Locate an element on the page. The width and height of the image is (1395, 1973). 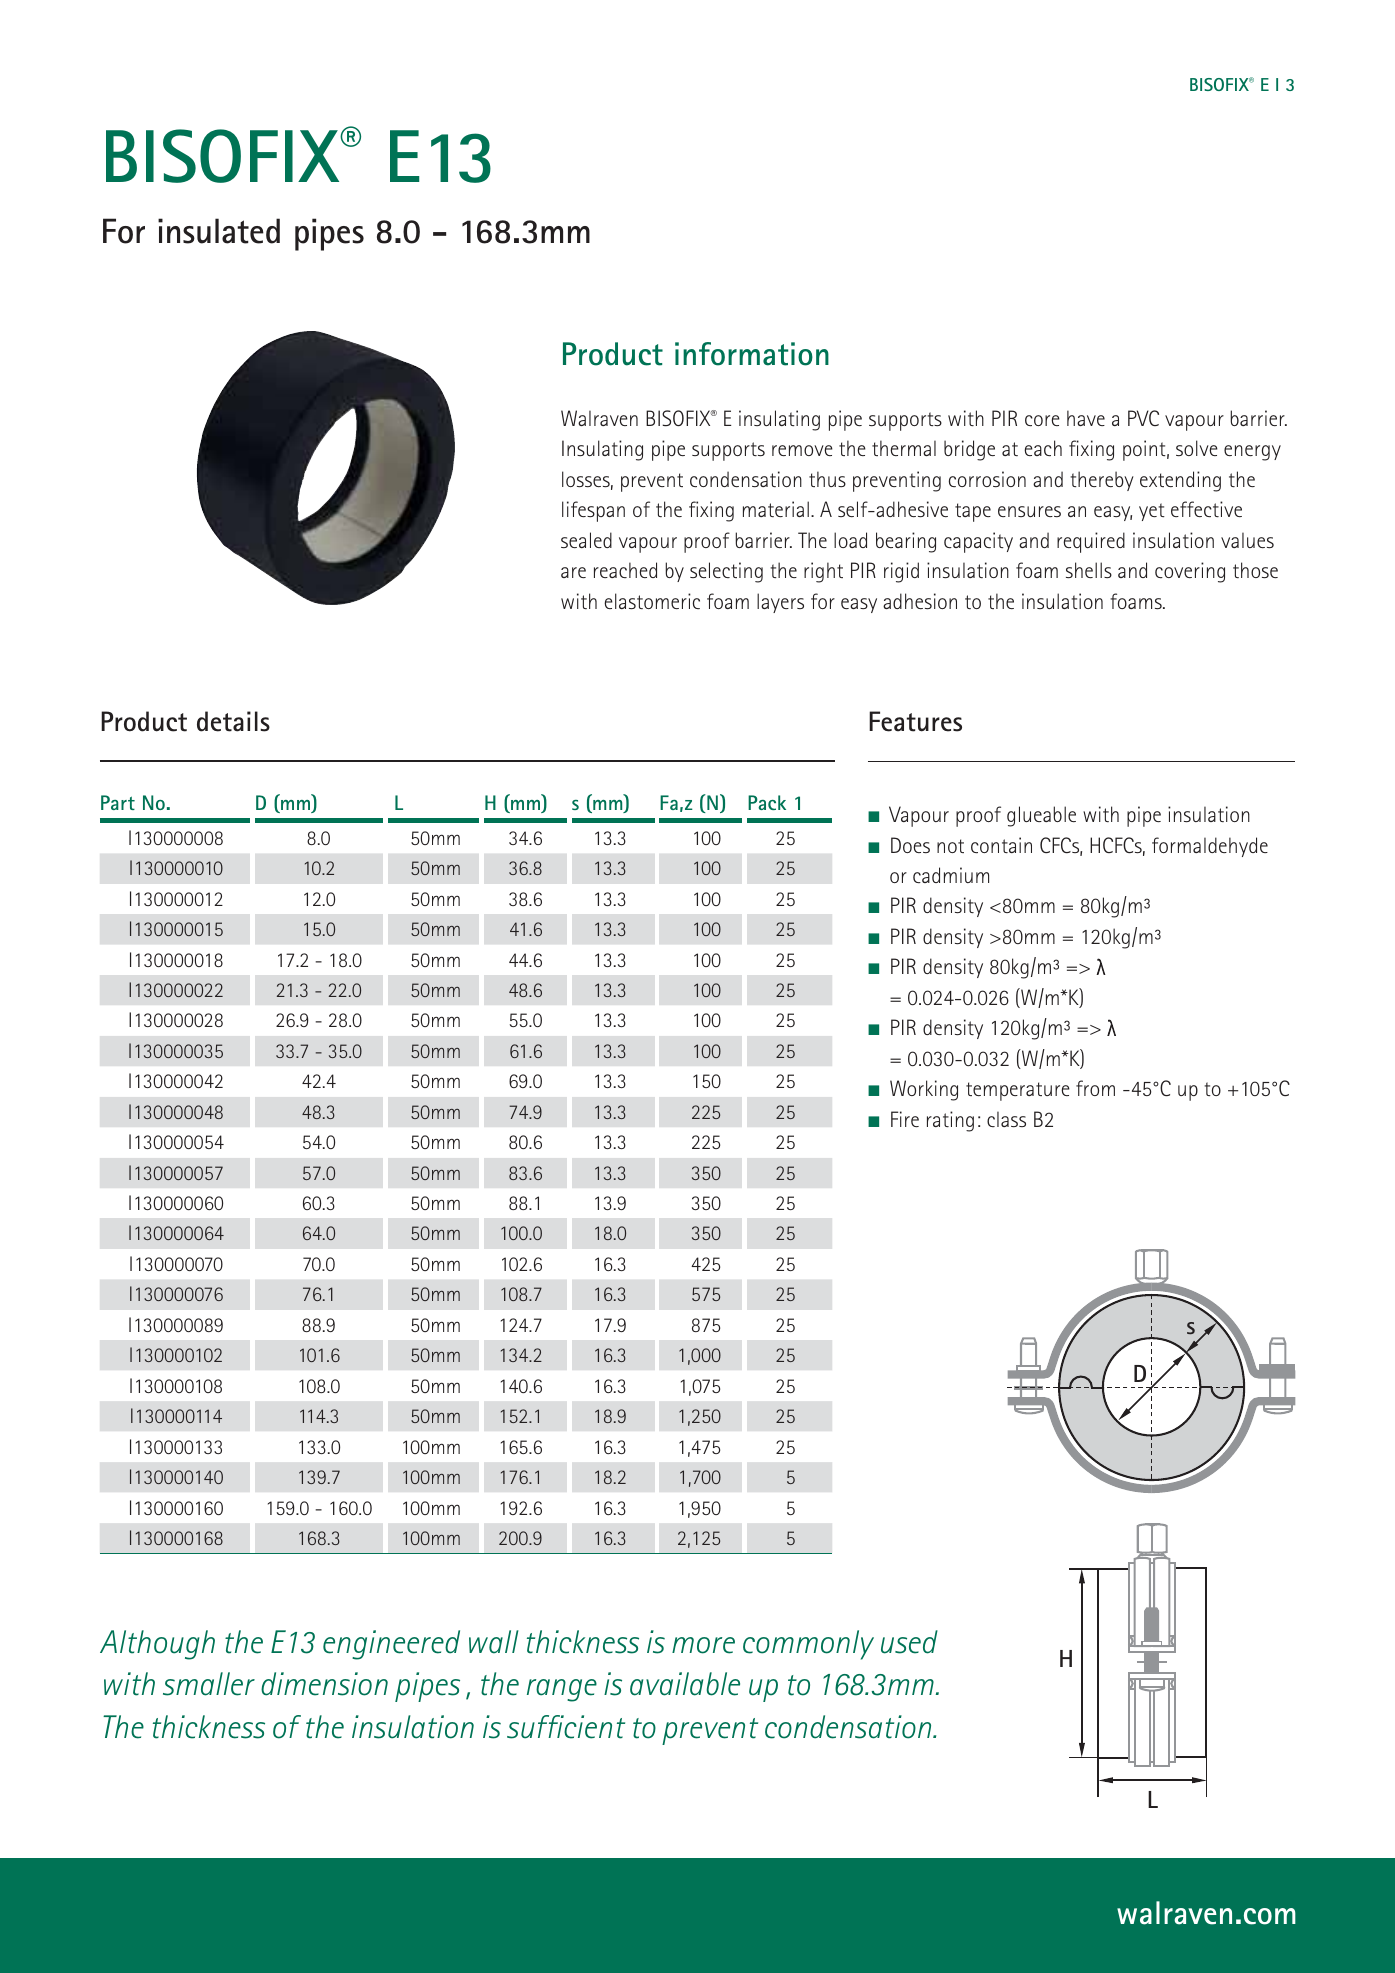
Part is located at coordinates (118, 802).
